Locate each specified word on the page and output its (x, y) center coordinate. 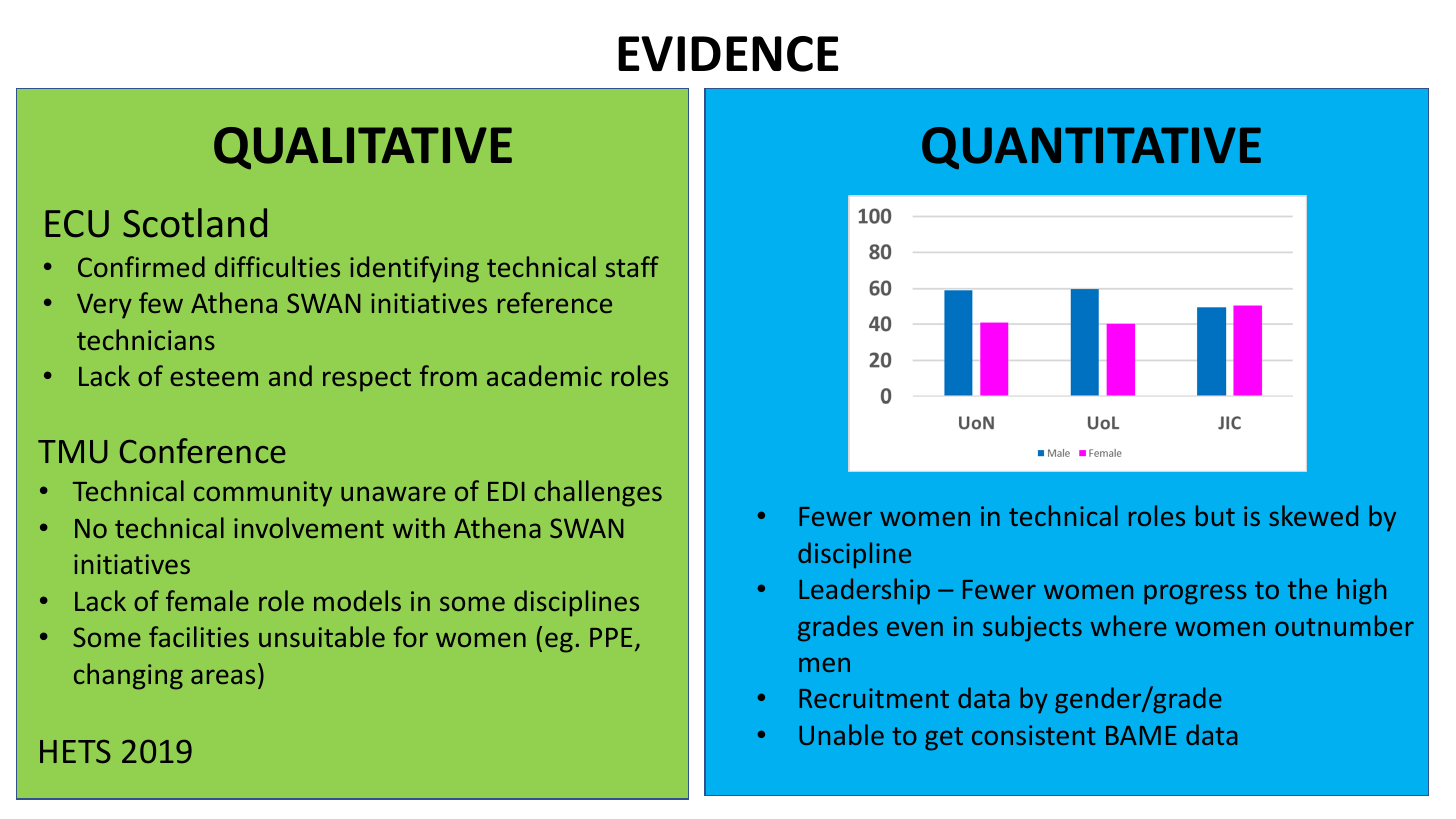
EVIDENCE (728, 54)
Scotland (195, 223)
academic (544, 375)
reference (555, 302)
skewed (1313, 515)
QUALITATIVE (363, 148)
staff (632, 266)
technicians (146, 339)
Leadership (864, 591)
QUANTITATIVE (1091, 148)
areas (223, 676)
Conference (203, 450)
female (207, 600)
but (1215, 515)
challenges (598, 493)
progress (1195, 594)
